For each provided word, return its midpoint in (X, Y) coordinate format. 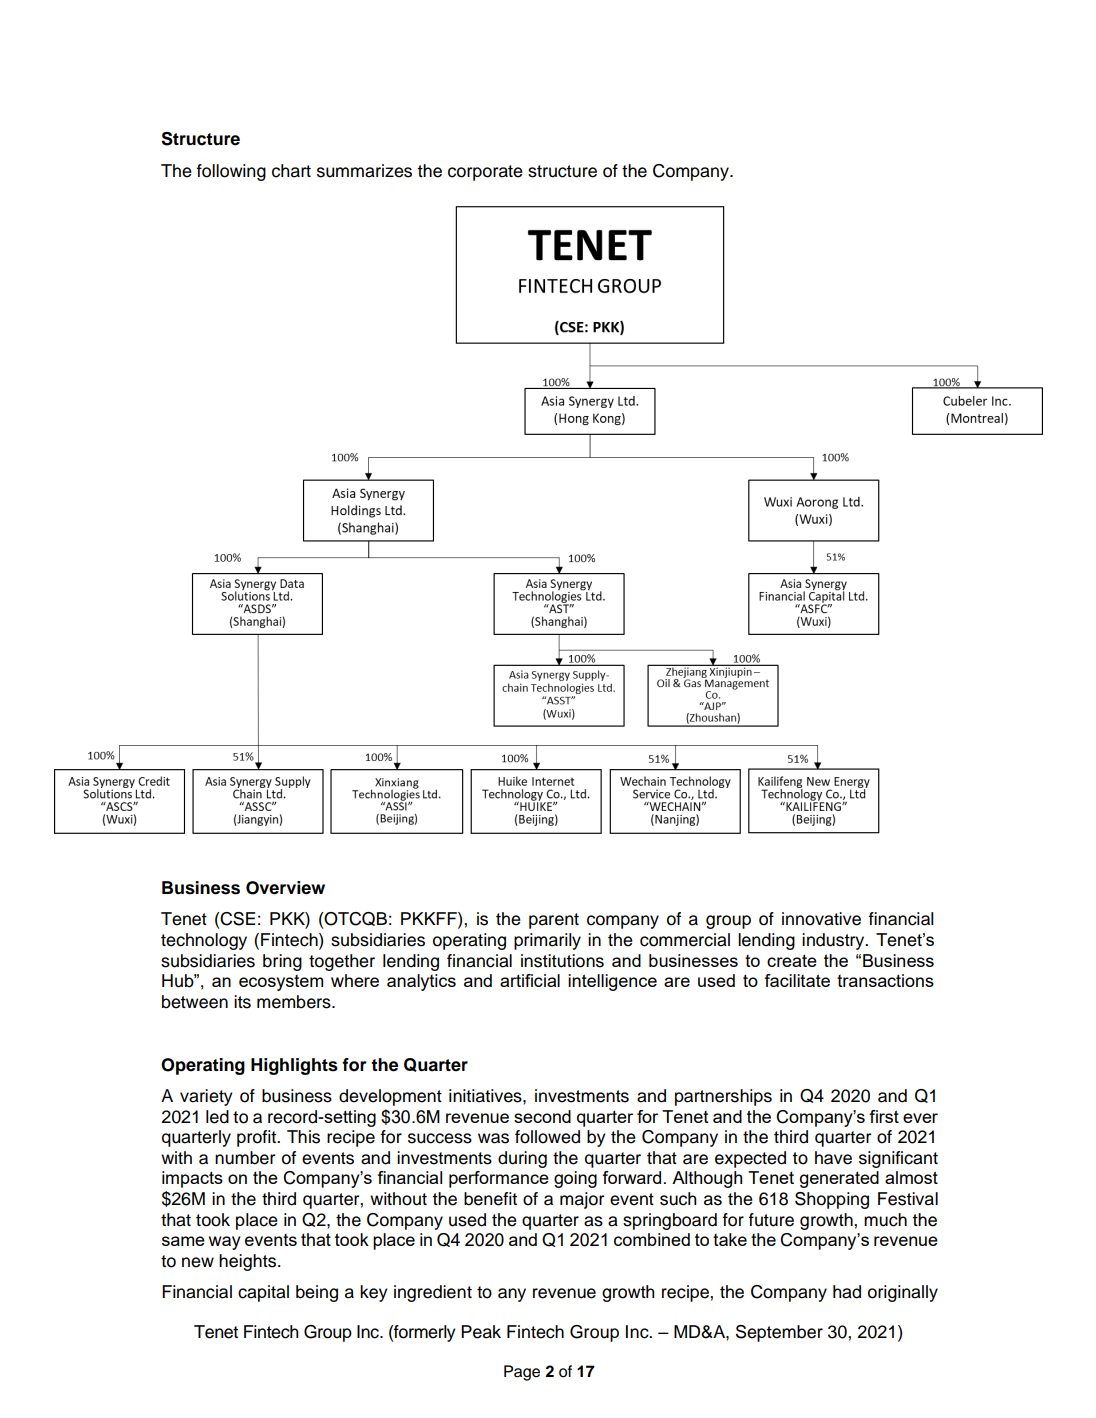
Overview (285, 888)
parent (554, 921)
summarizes (364, 171)
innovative (821, 919)
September (779, 1333)
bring (282, 962)
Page (522, 1373)
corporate (485, 173)
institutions (562, 961)
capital (263, 1293)
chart (291, 171)
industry (834, 941)
